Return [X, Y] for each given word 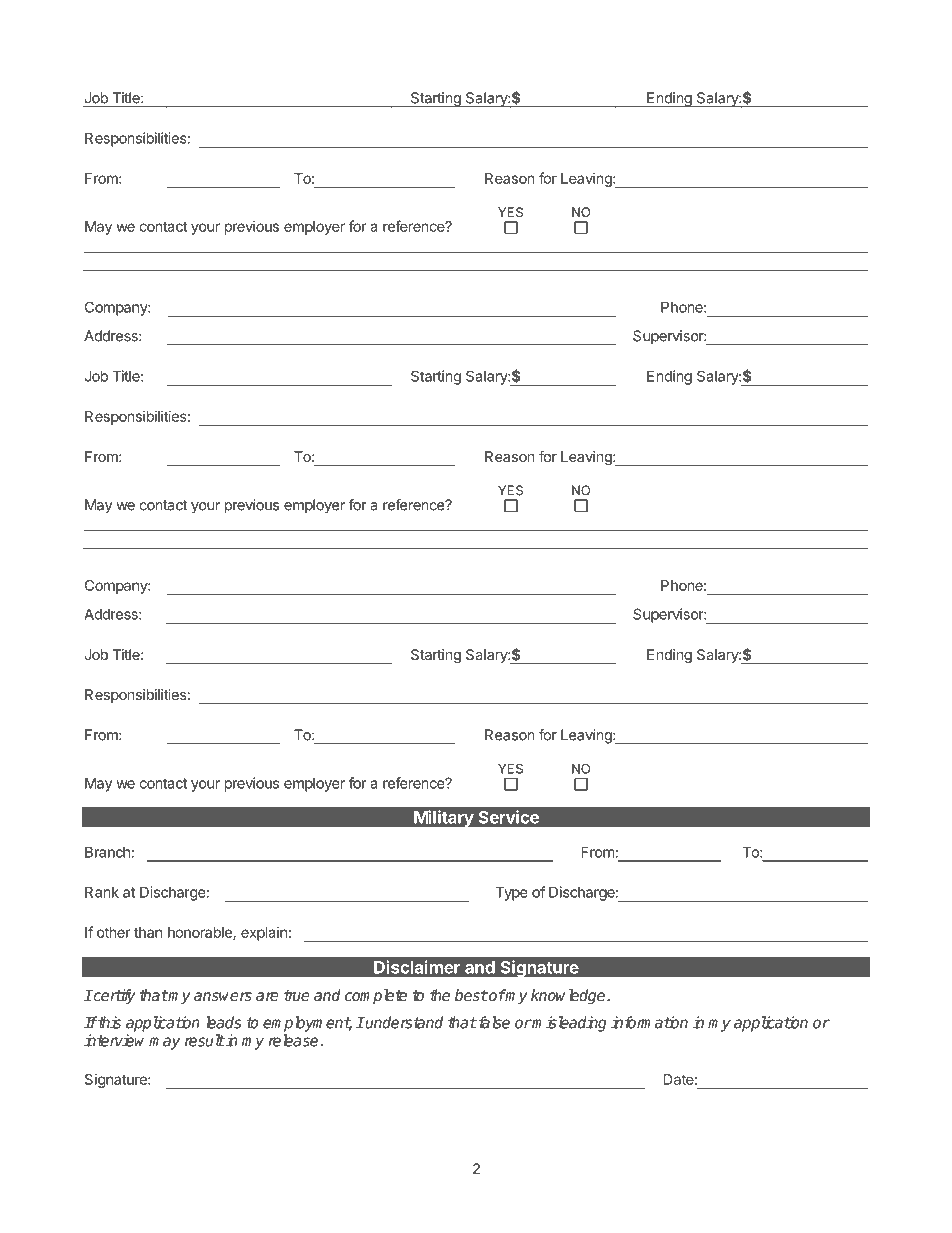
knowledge [569, 997]
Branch [107, 852]
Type [511, 893]
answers [223, 996]
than [148, 932]
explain [264, 934]
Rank [102, 892]
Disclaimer [417, 967]
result [205, 1040]
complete [376, 996]
